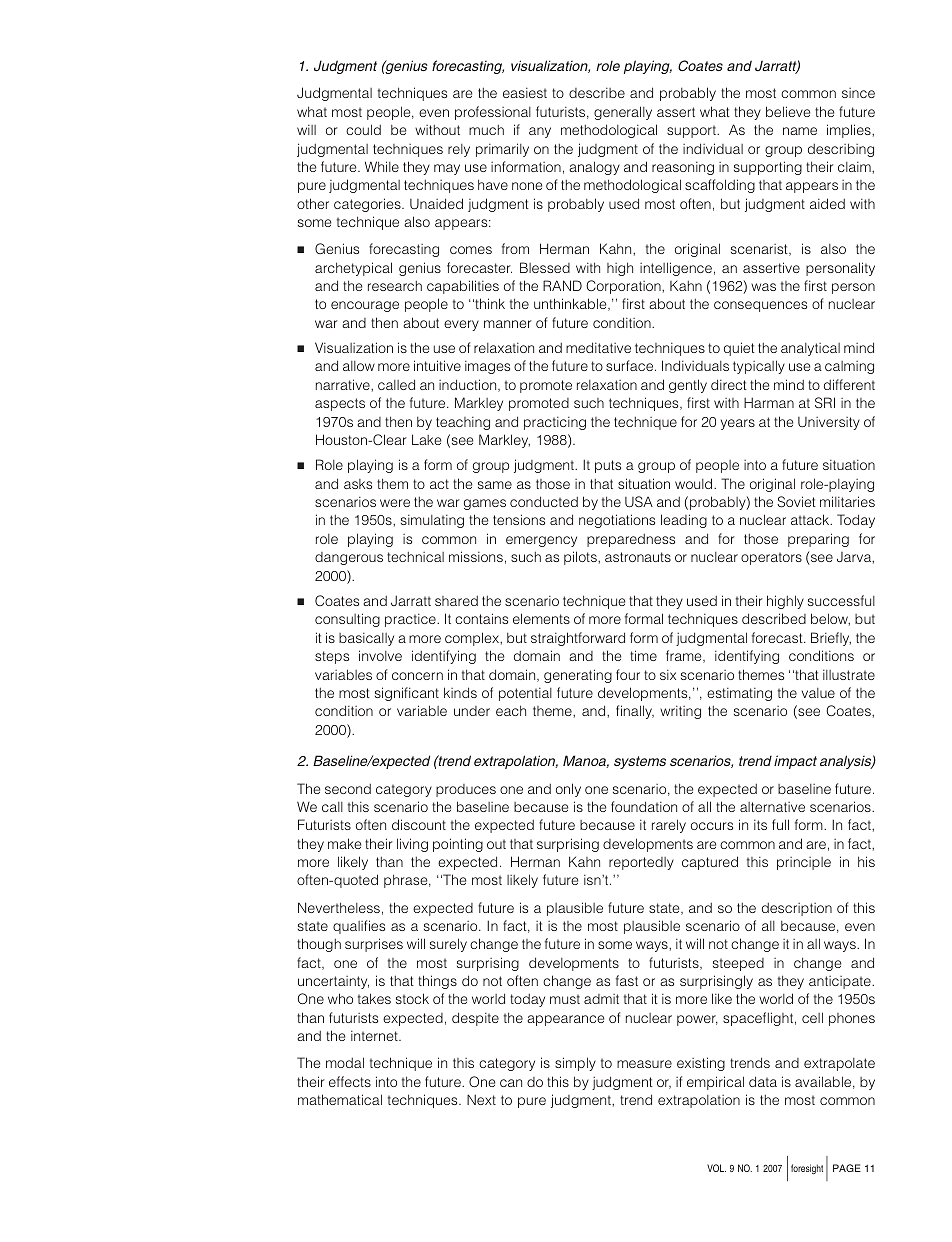 The image size is (952, 1242). Describe the element at coordinates (350, 1081) in the image. I see `effects` at that location.
